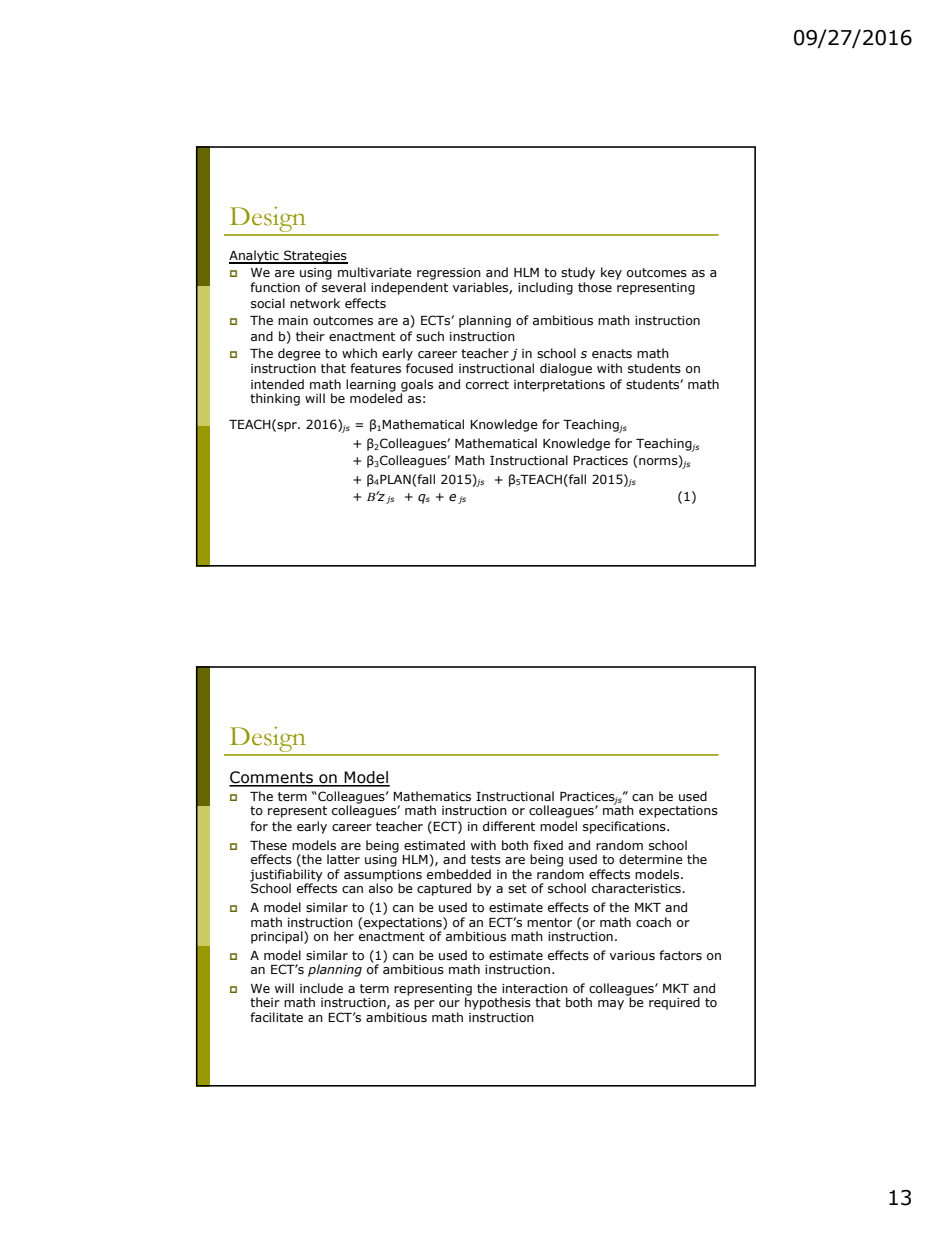 The width and height of the document is (952, 1233). What do you see at coordinates (611, 273) in the document?
I see `key` at bounding box center [611, 273].
